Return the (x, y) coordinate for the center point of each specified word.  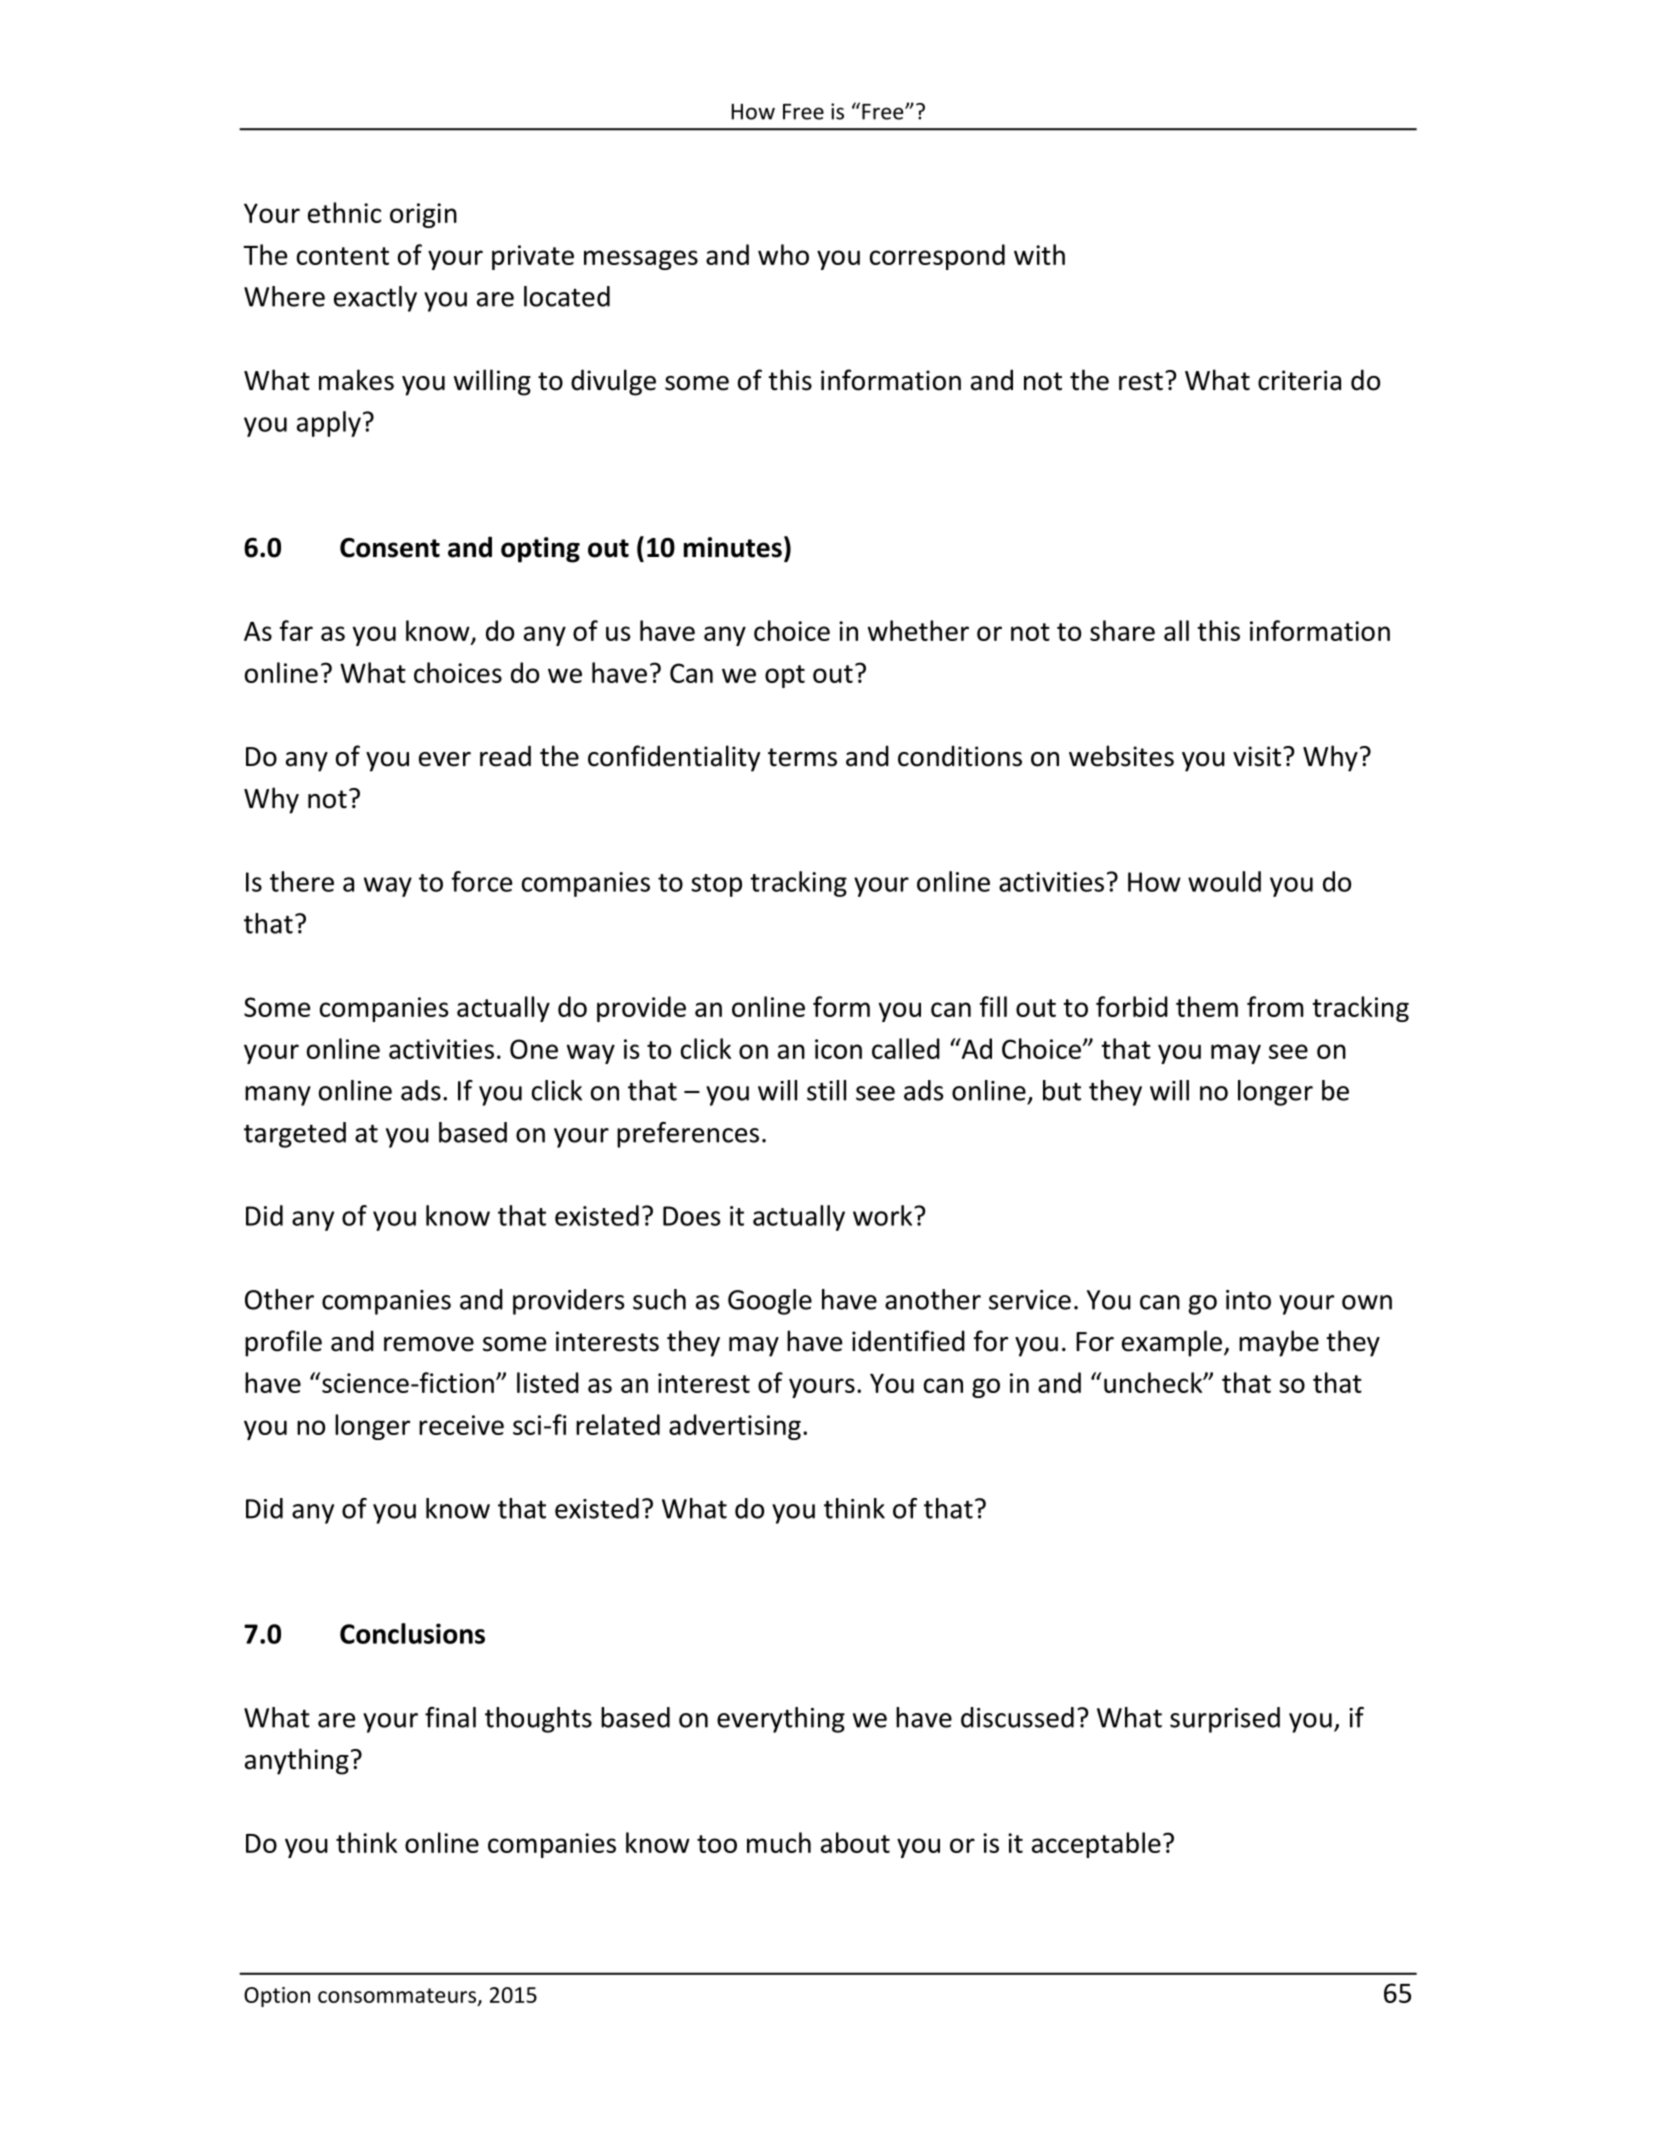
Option (277, 1997)
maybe (1279, 1343)
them (1207, 1006)
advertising (735, 1427)
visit (1258, 756)
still (826, 1090)
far (296, 630)
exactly (375, 299)
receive (461, 1425)
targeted (295, 1135)
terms (802, 757)
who (783, 254)
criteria (1299, 380)
